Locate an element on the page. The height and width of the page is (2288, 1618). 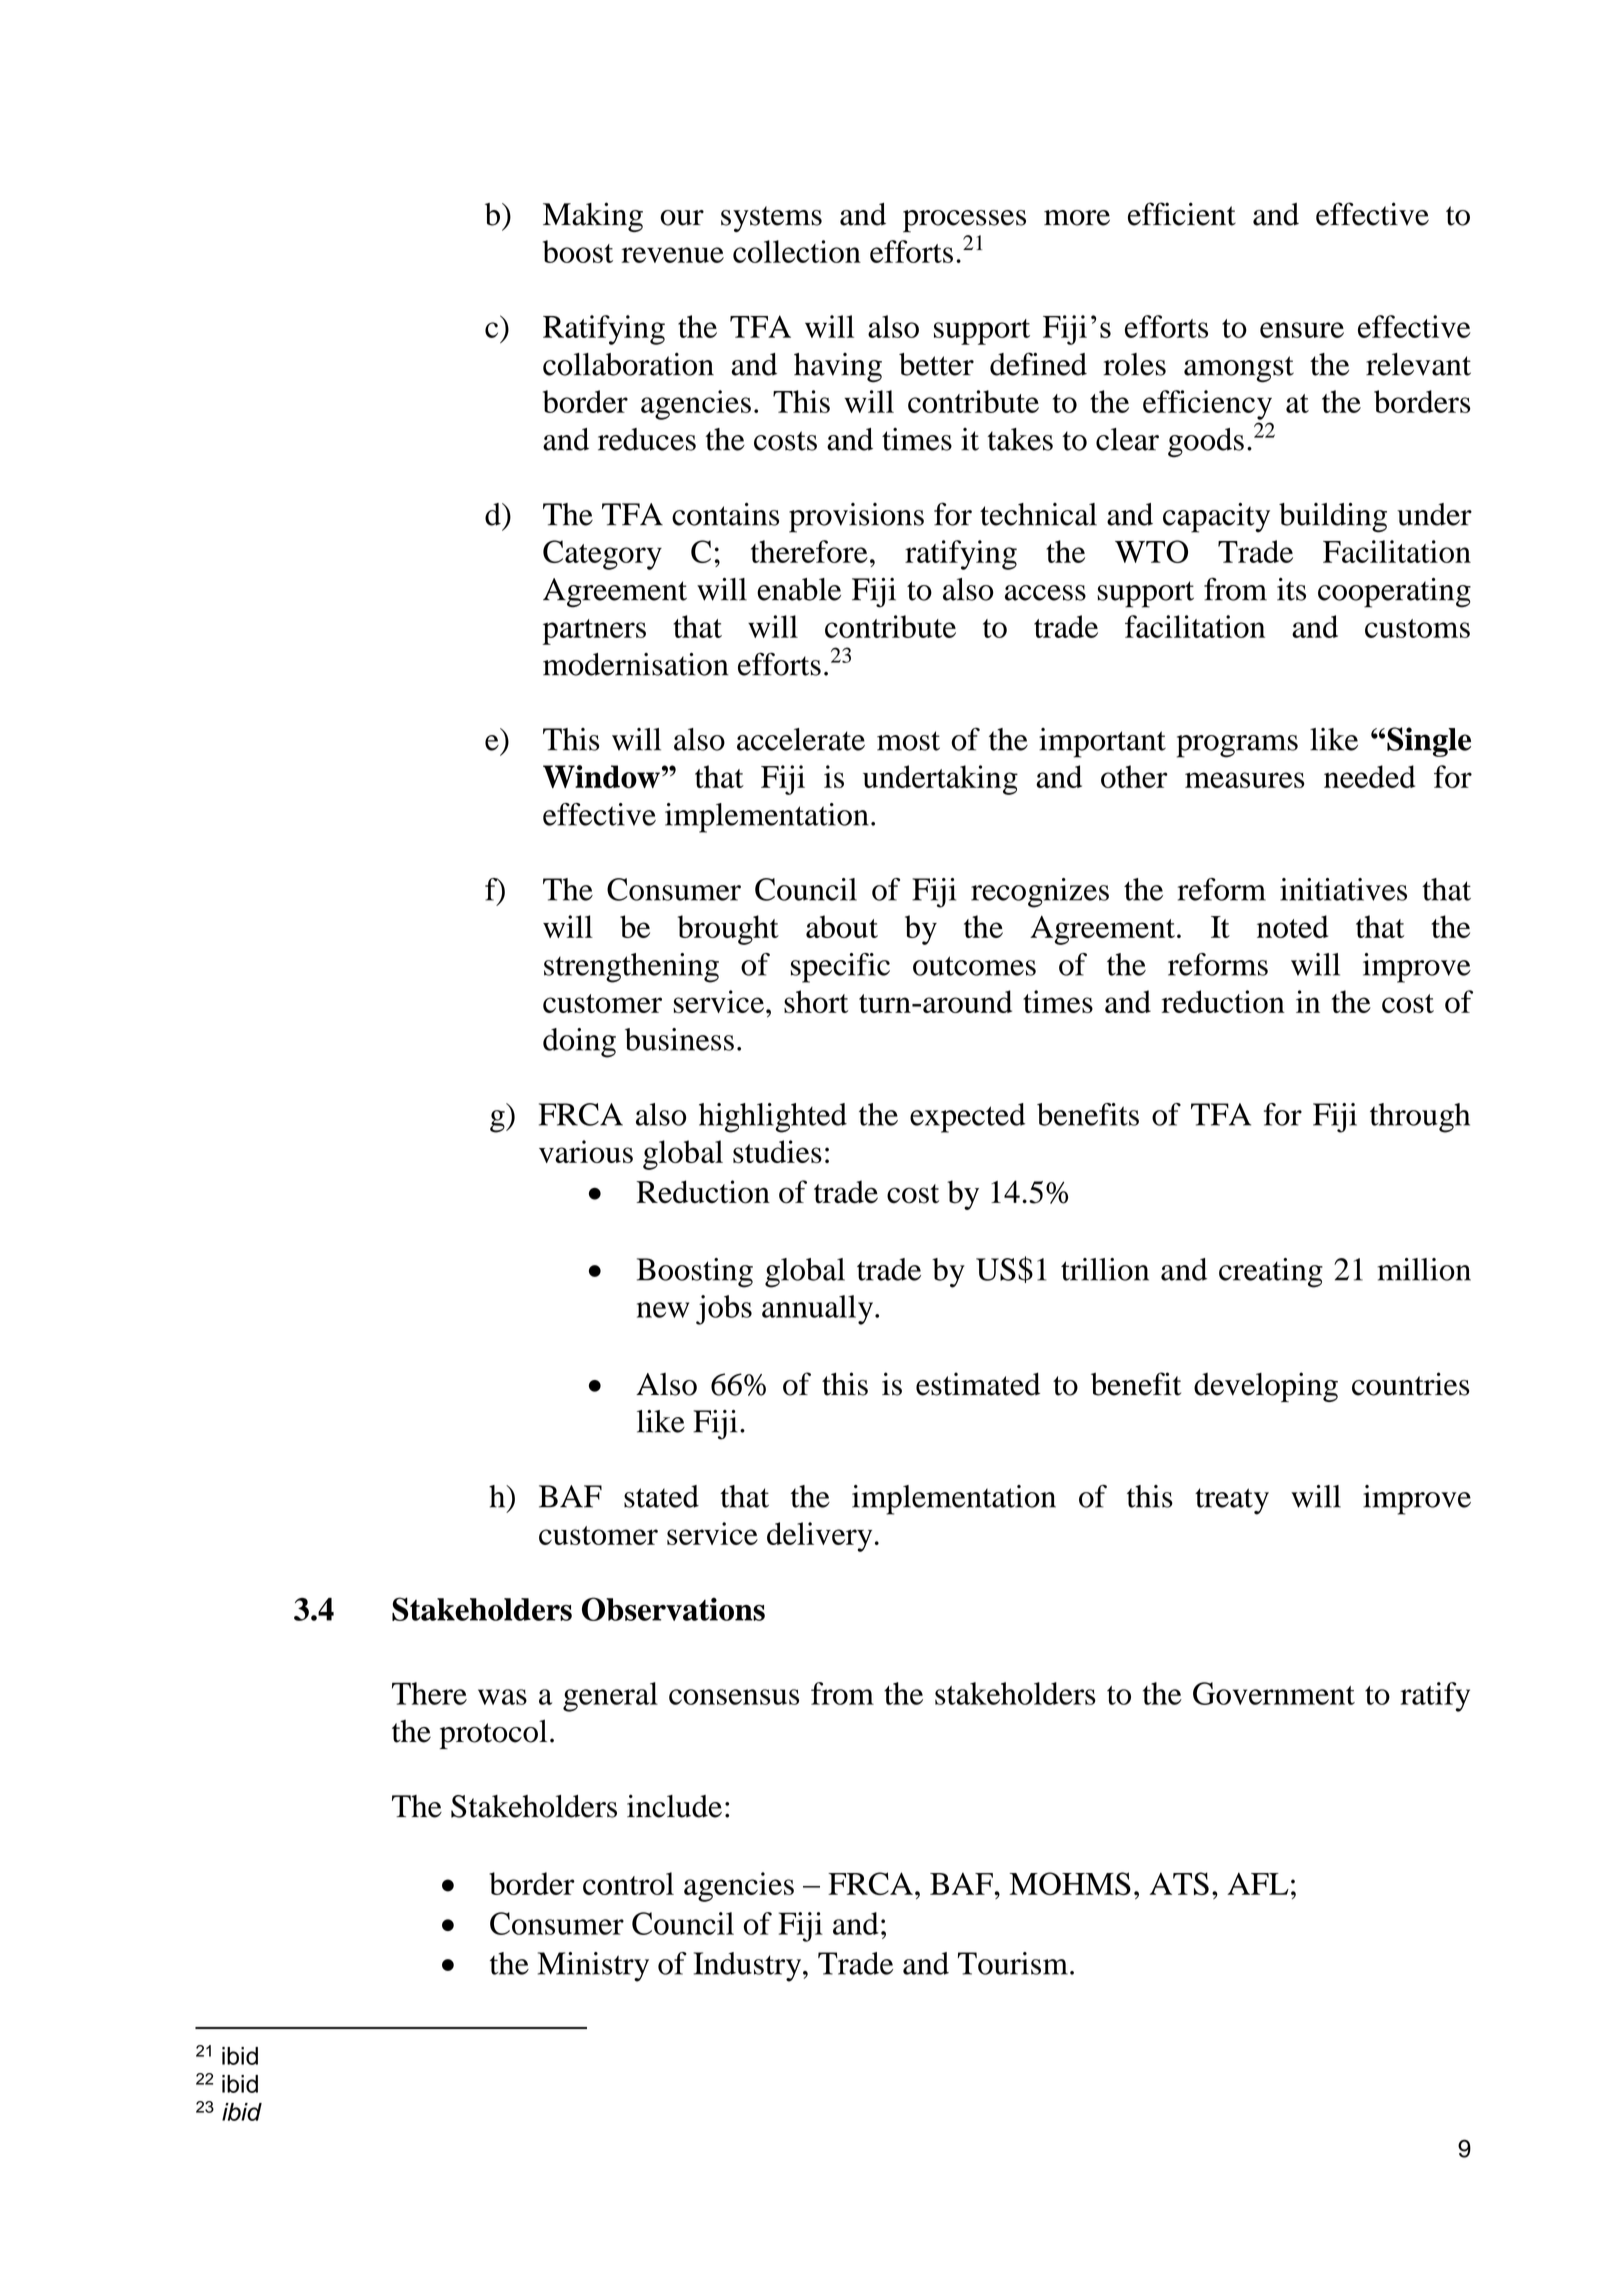
expected is located at coordinates (967, 1118).
